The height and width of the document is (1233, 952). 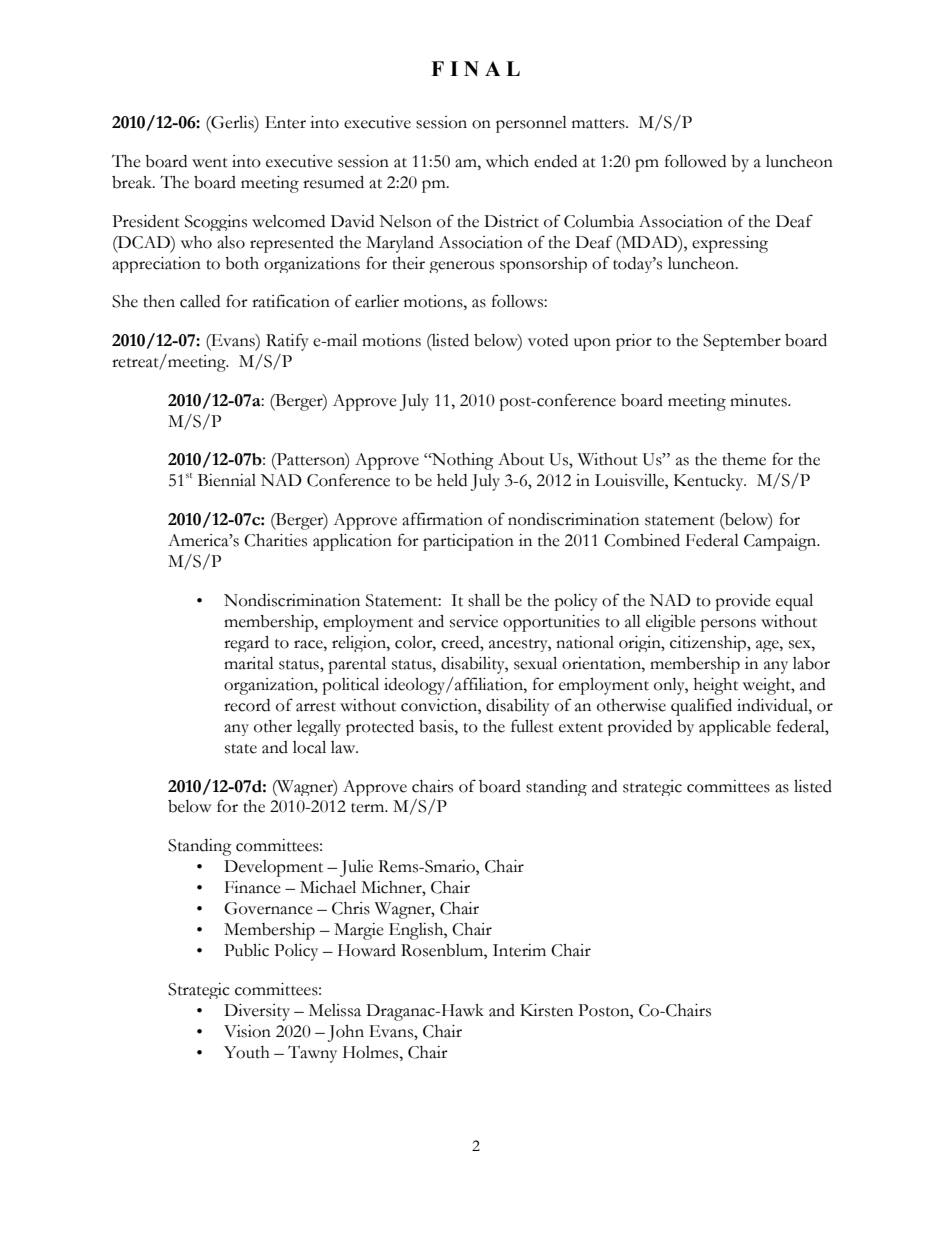 What do you see at coordinates (519, 950) in the document?
I see `Interim` at bounding box center [519, 950].
